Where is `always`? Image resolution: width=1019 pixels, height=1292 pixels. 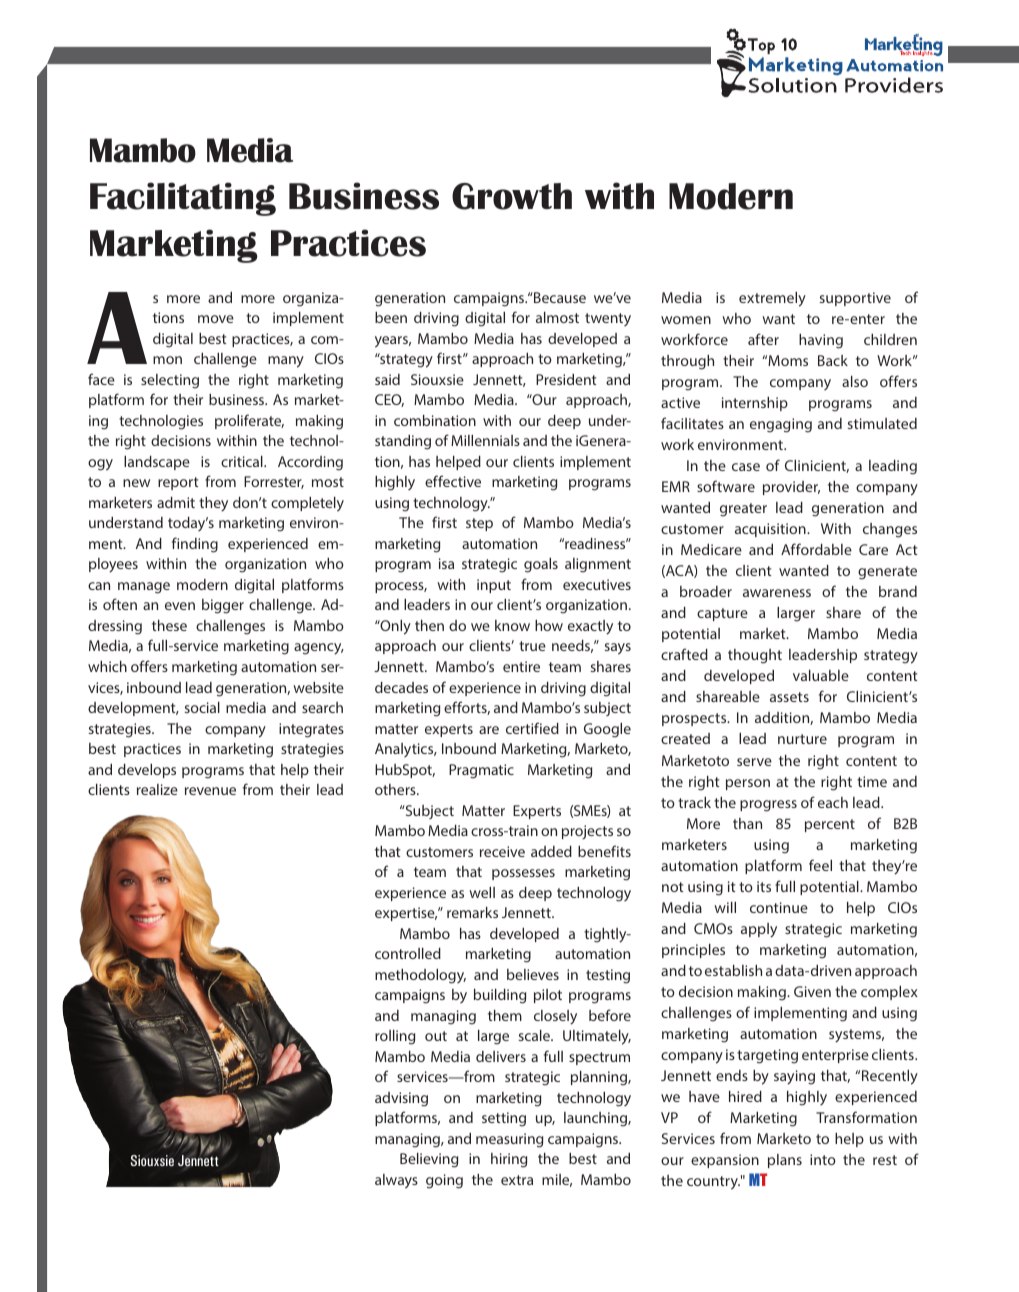
always is located at coordinates (396, 1181).
